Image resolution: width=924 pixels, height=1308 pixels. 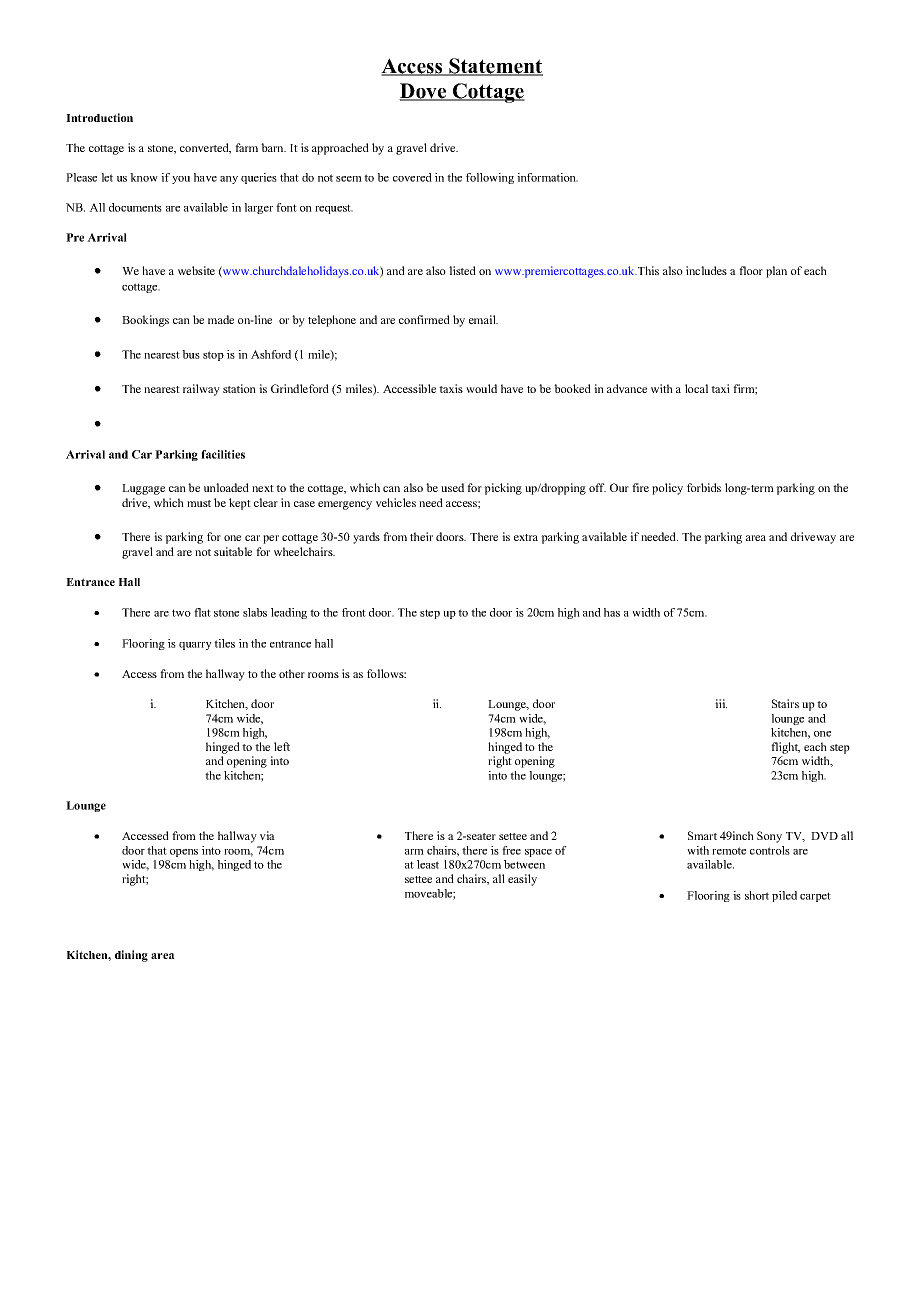 I want to click on Introduction, so click(x=99, y=117).
